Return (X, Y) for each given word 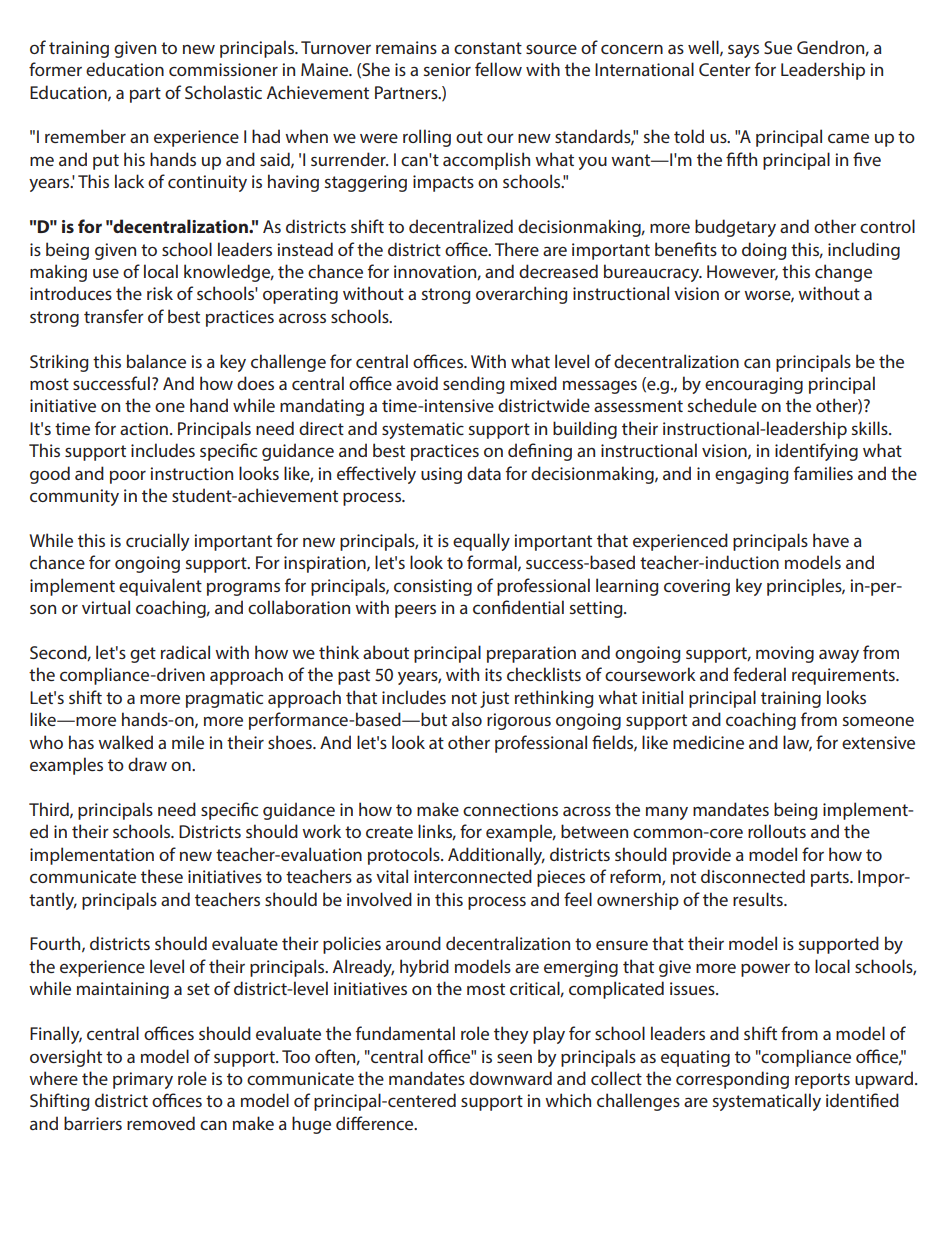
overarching (522, 295)
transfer (114, 316)
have (831, 540)
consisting (433, 587)
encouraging (754, 385)
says (743, 51)
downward (510, 1078)
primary (143, 1080)
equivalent (160, 587)
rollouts (777, 831)
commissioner (223, 69)
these (162, 876)
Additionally (496, 856)
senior (447, 69)
